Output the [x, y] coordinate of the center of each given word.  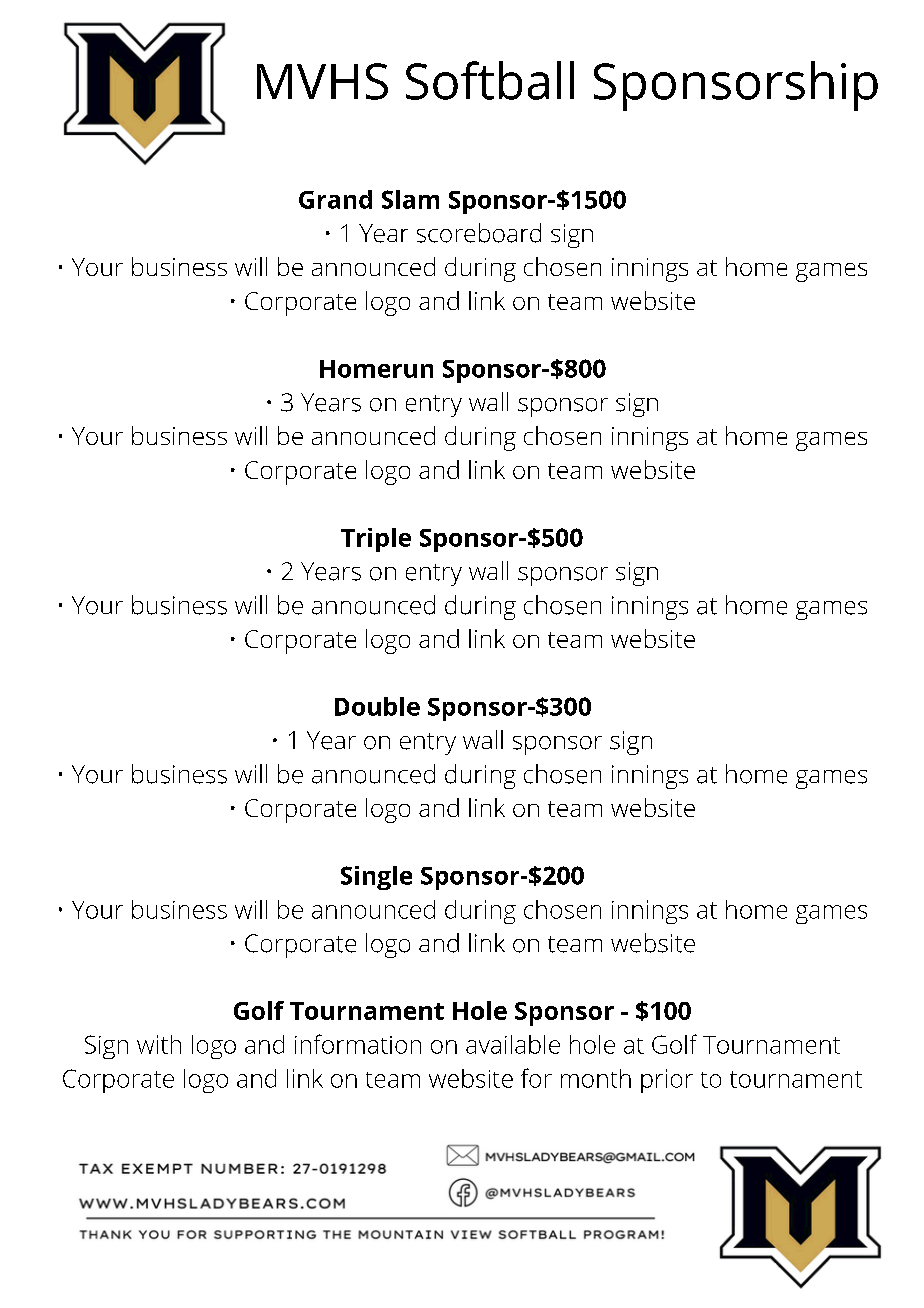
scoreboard [479, 233]
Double [377, 706]
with [159, 1044]
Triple [376, 540]
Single [376, 878]
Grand [335, 199]
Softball [490, 80]
